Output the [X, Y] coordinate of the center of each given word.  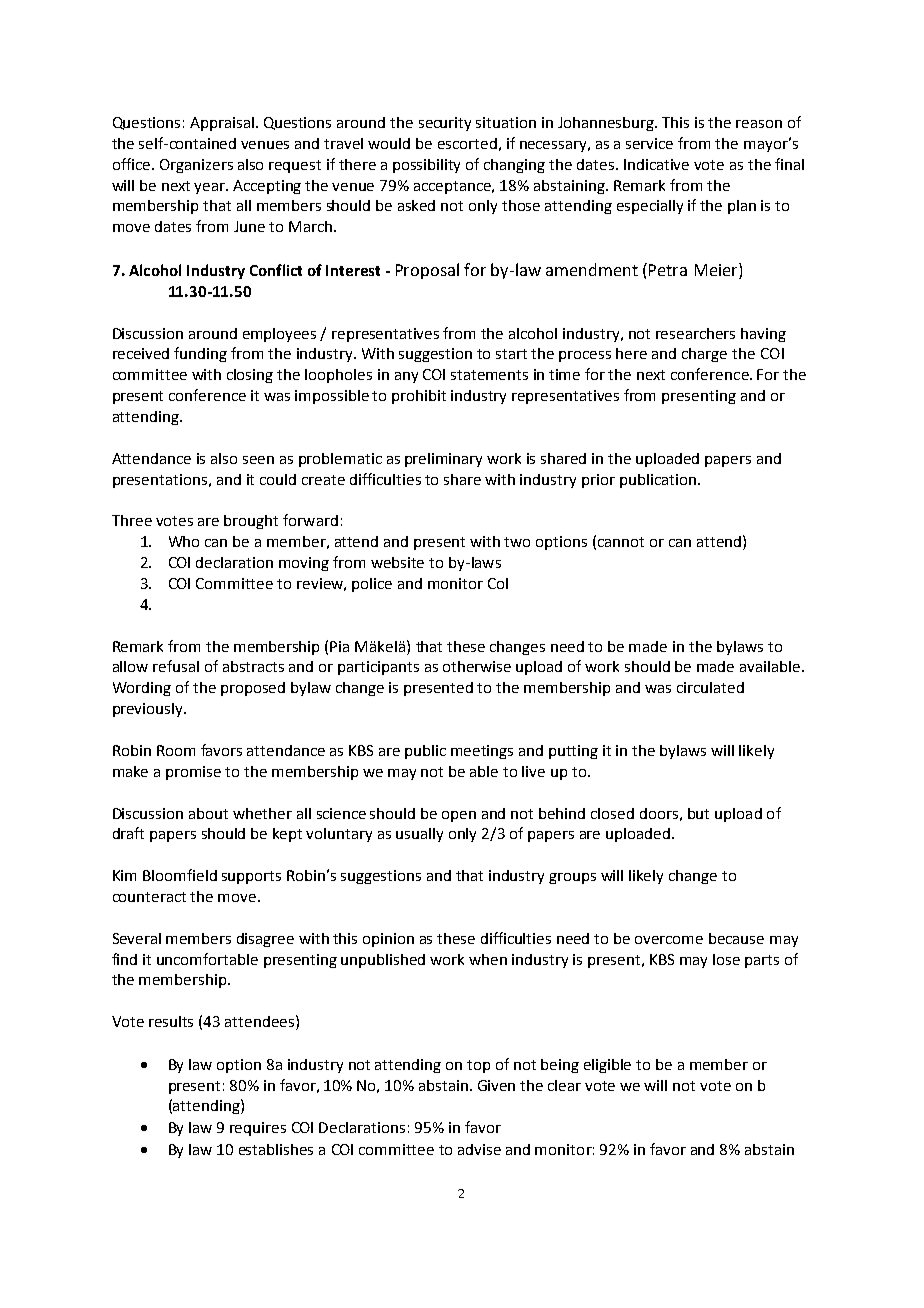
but [698, 813]
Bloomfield [180, 875]
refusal [176, 666]
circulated [710, 687]
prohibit [419, 397]
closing [250, 376]
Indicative [656, 164]
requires [258, 1129]
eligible [607, 1066]
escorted [467, 143]
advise [479, 1149]
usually [419, 835]
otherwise [477, 666]
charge [704, 355]
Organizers [196, 166]
